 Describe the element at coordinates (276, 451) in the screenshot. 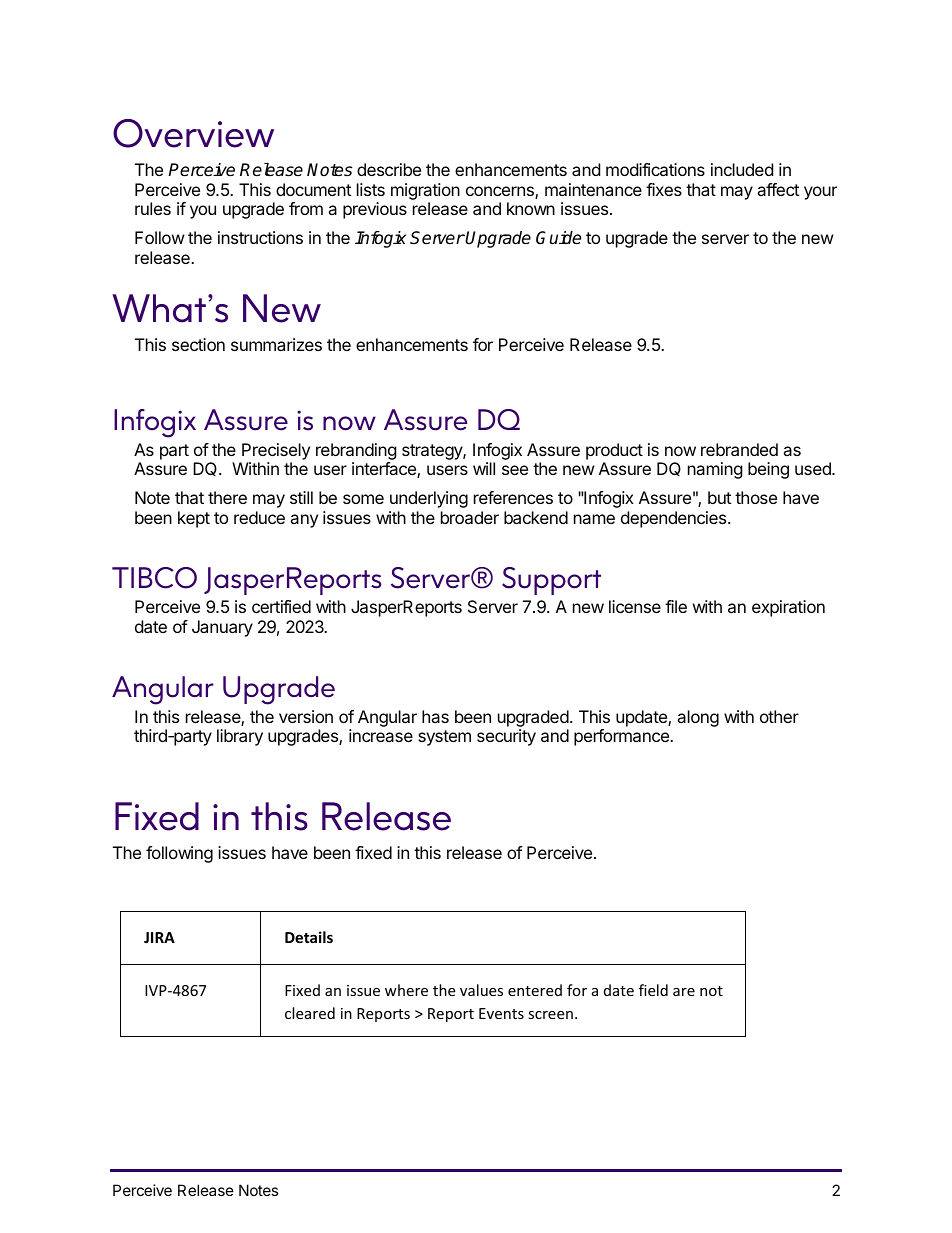

I see `Precisely` at that location.
